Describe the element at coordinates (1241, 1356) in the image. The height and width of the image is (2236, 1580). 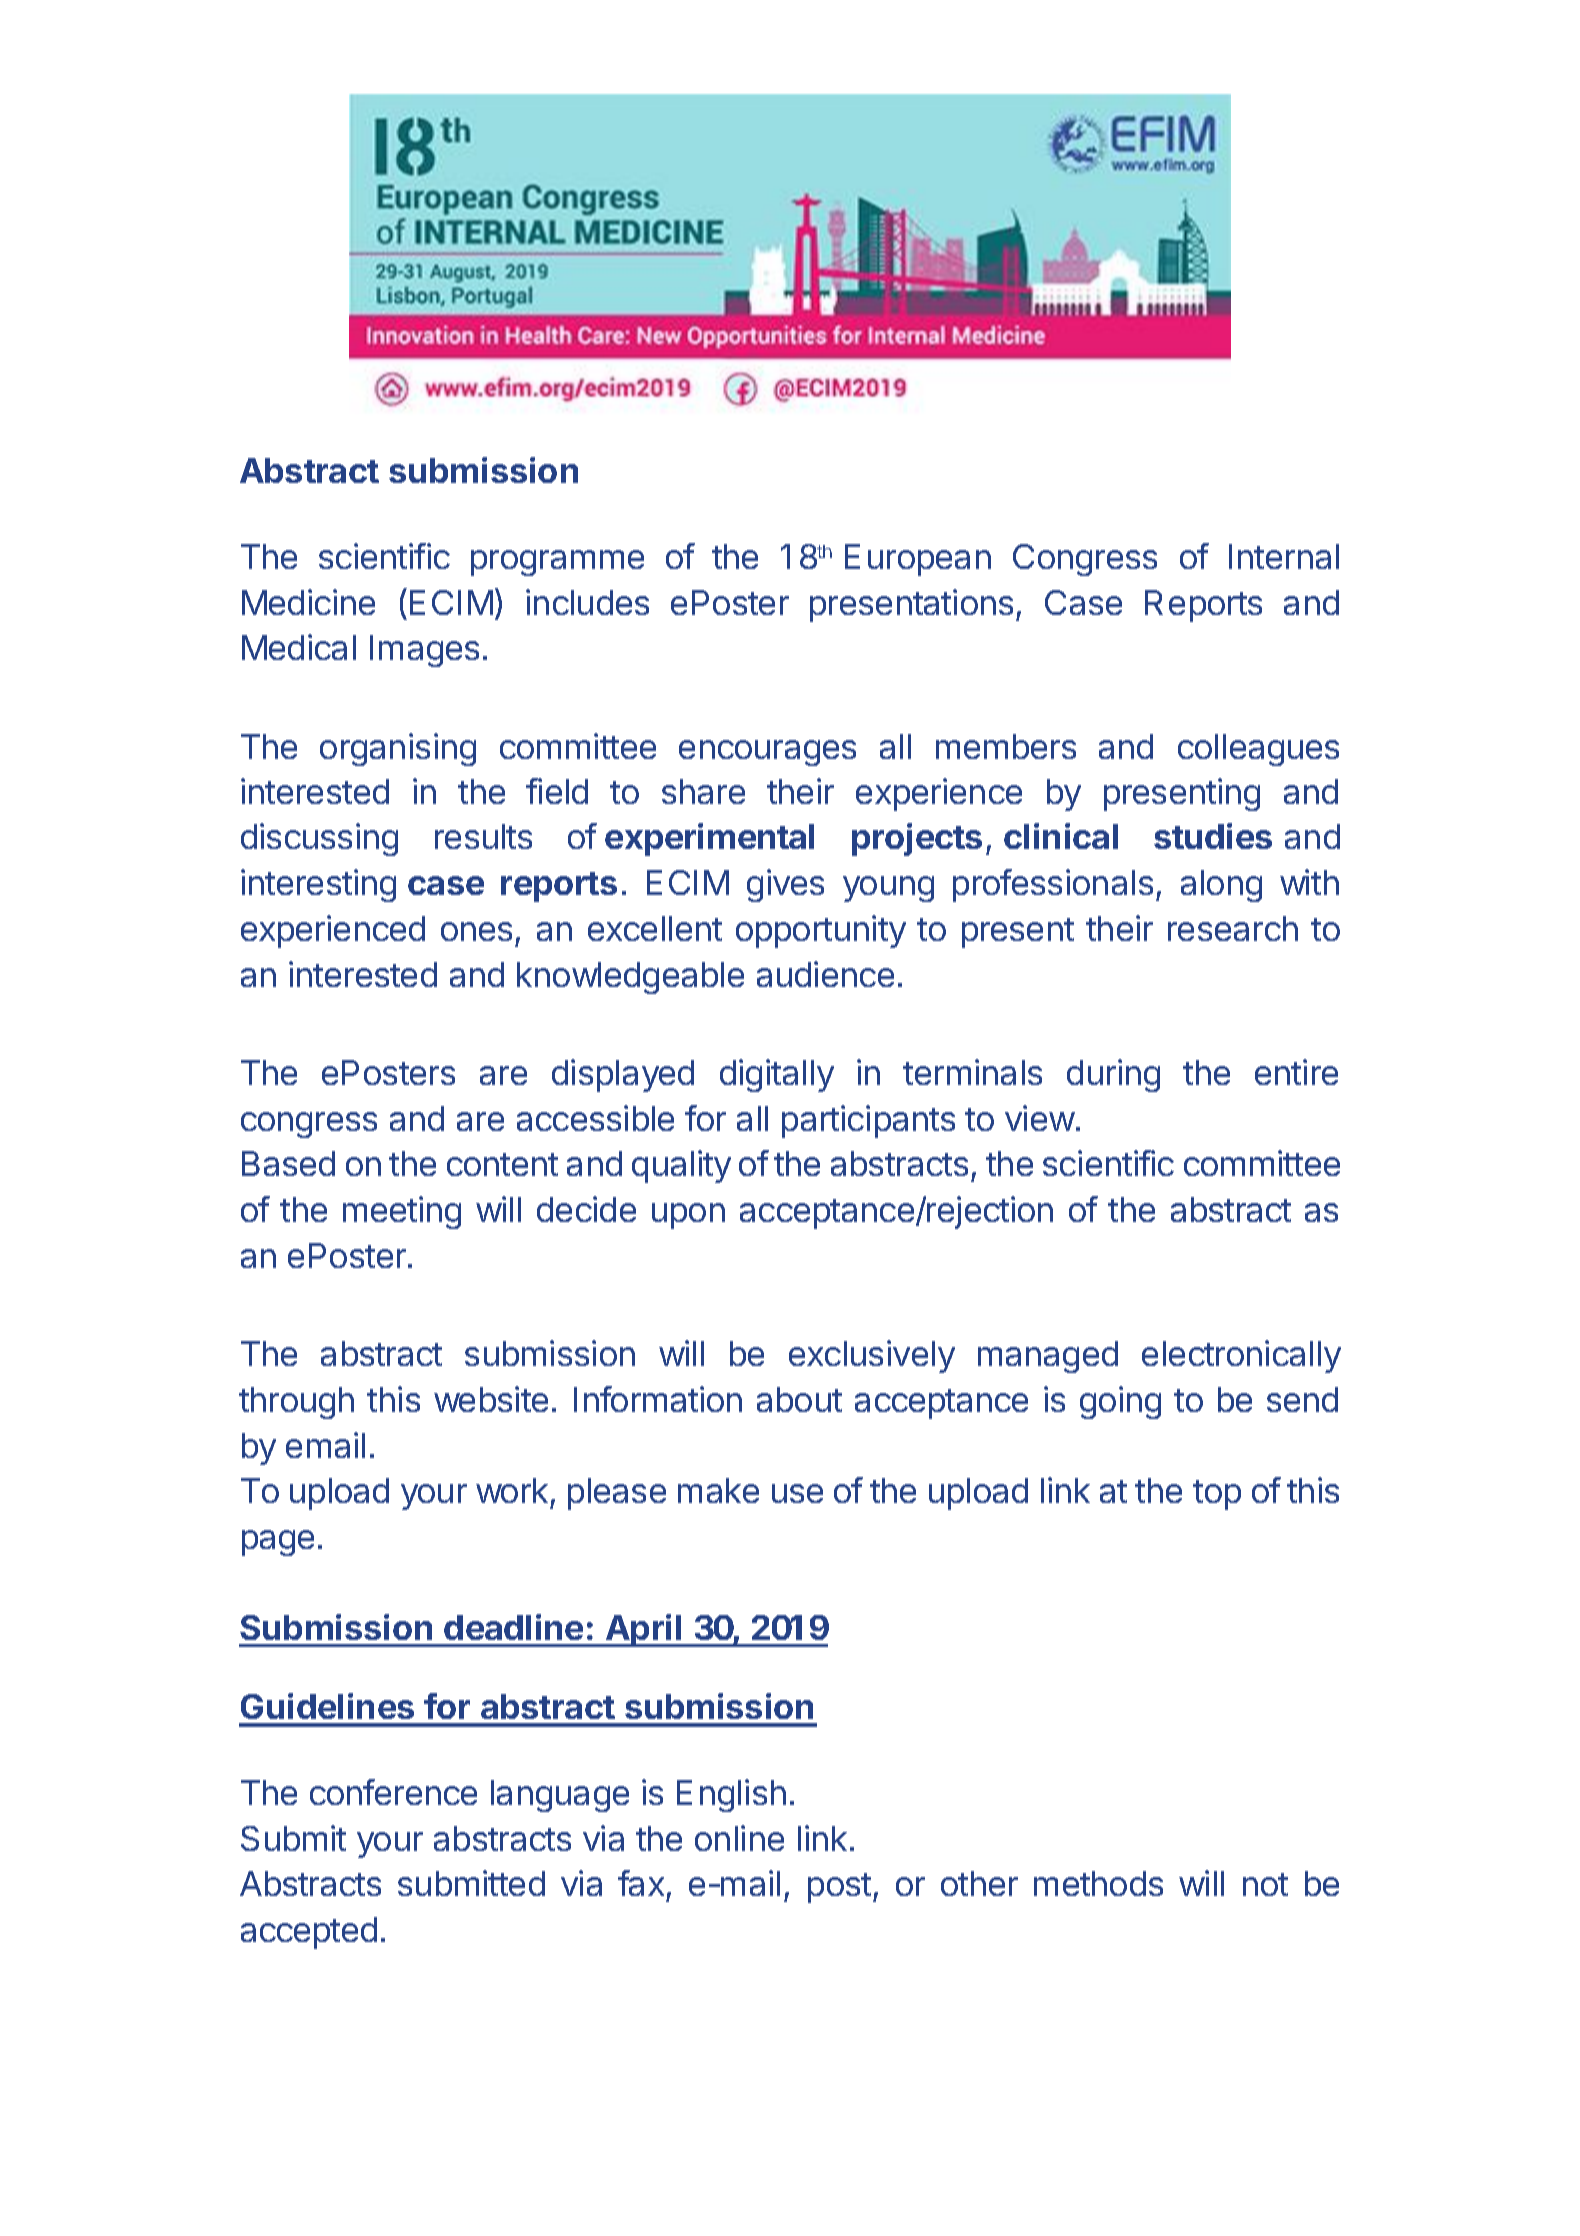
I see `electronically` at that location.
